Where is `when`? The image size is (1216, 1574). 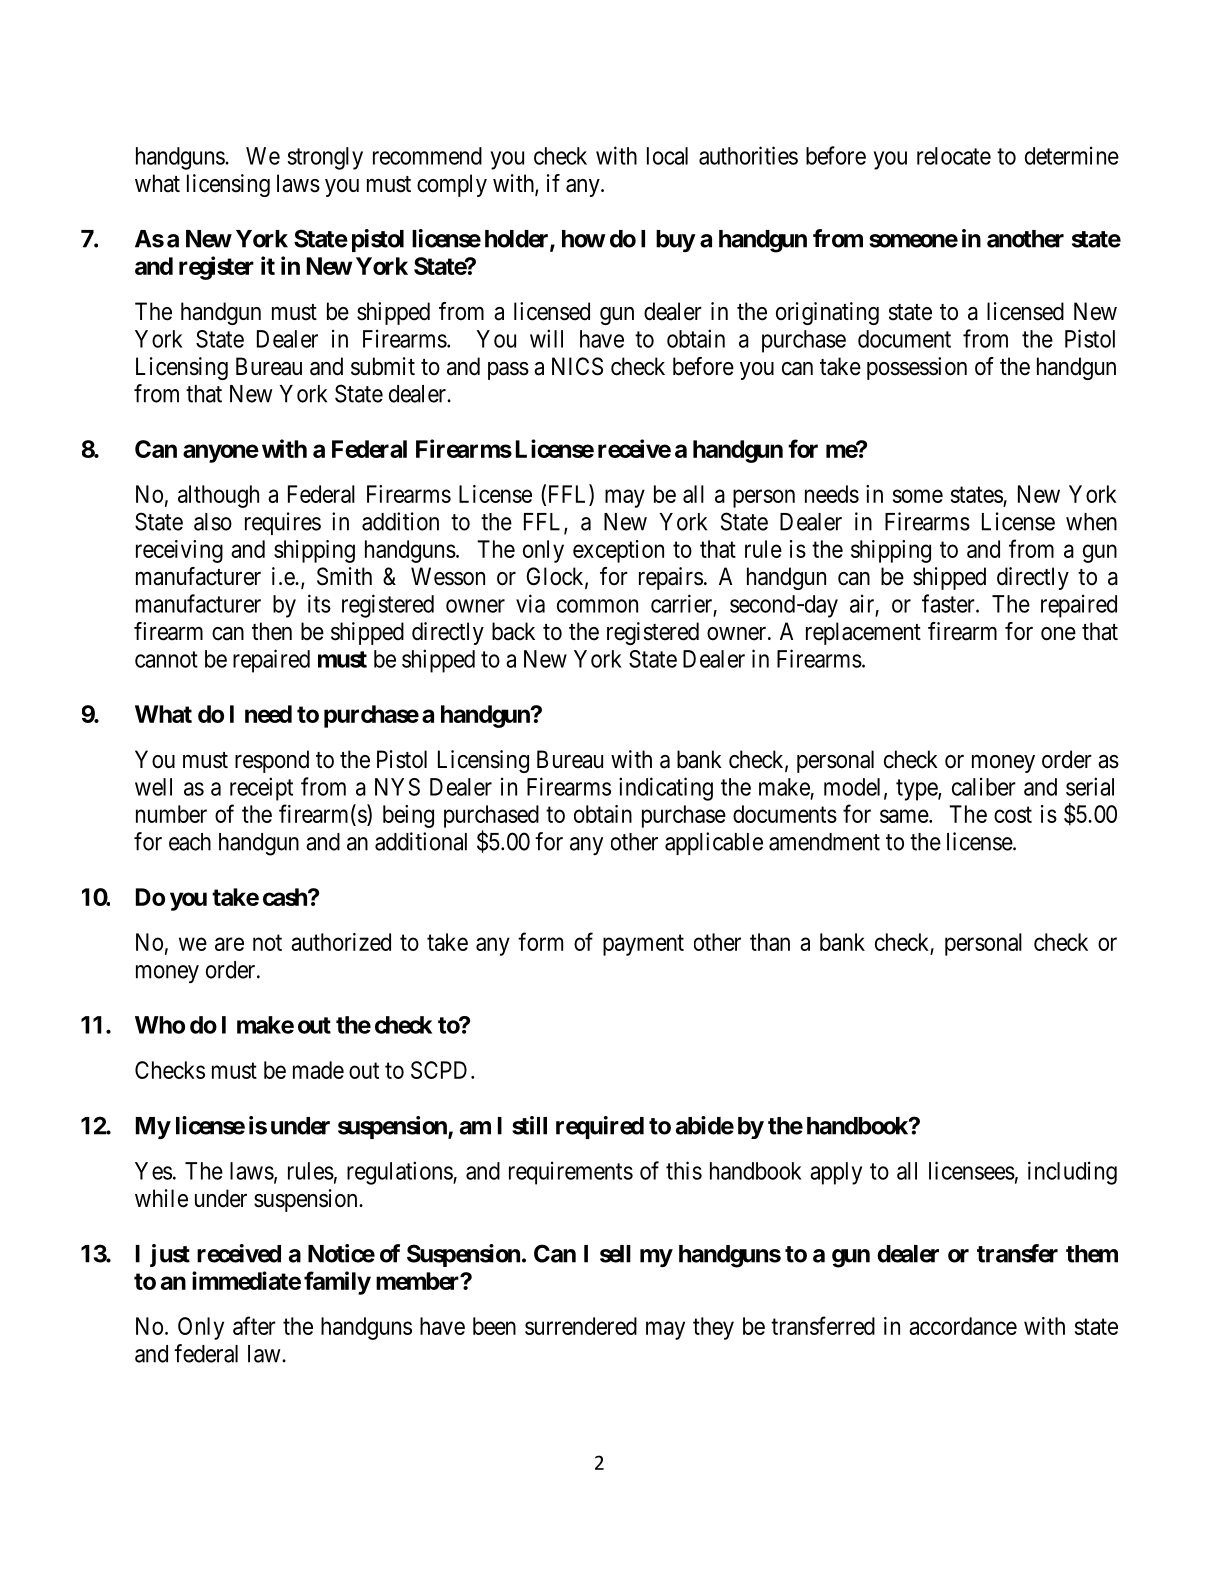 when is located at coordinates (1091, 522).
